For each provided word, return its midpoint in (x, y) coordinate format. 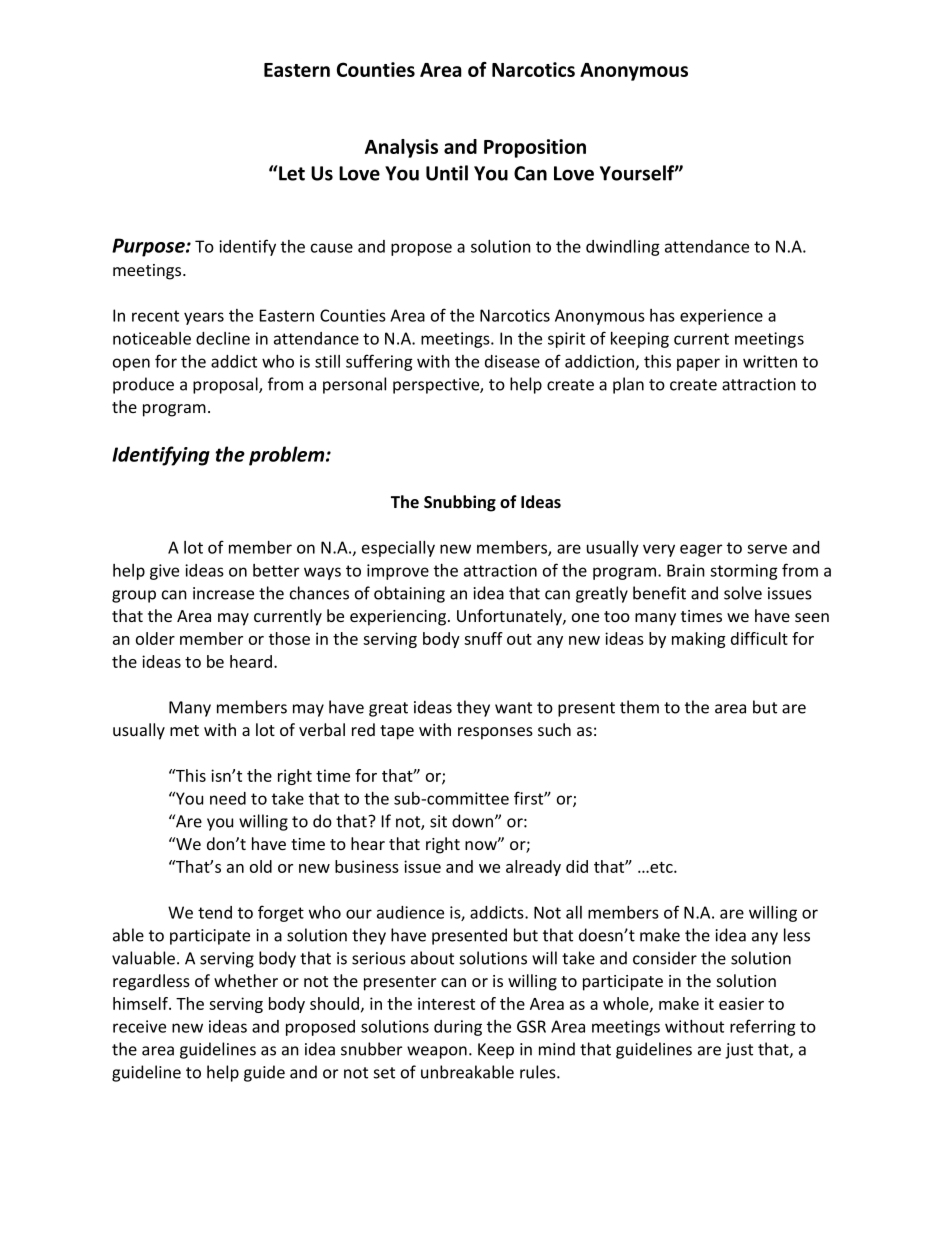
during (458, 1028)
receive (139, 1026)
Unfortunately (510, 617)
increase (223, 593)
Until (447, 173)
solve (743, 593)
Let (291, 173)
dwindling (623, 248)
